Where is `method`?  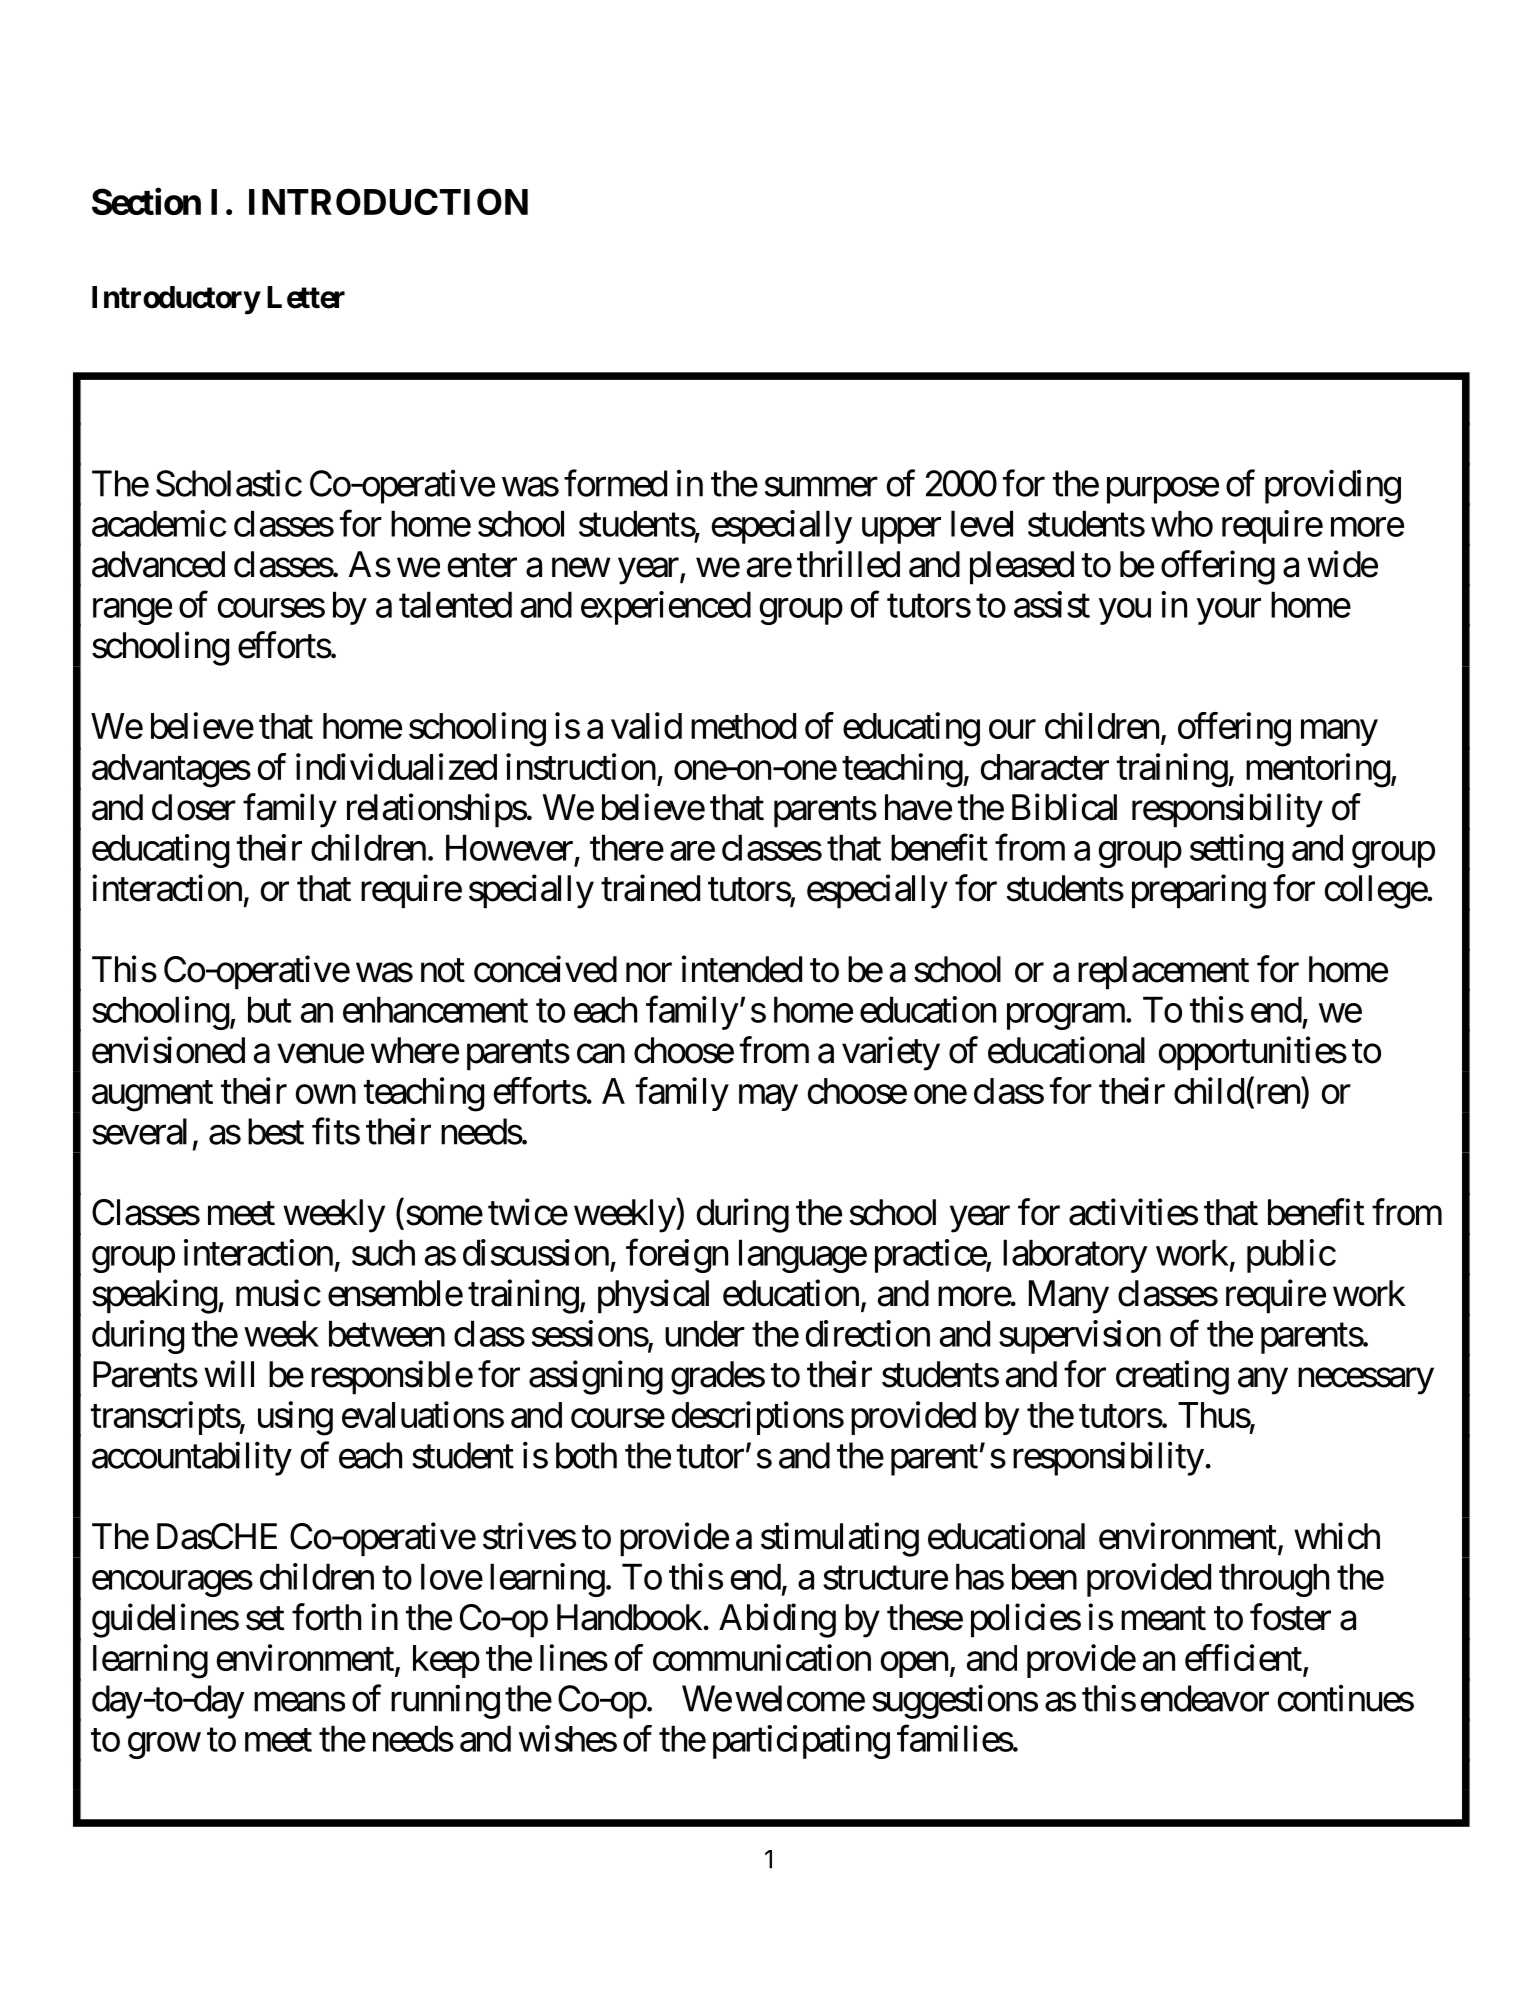
method is located at coordinates (743, 726).
